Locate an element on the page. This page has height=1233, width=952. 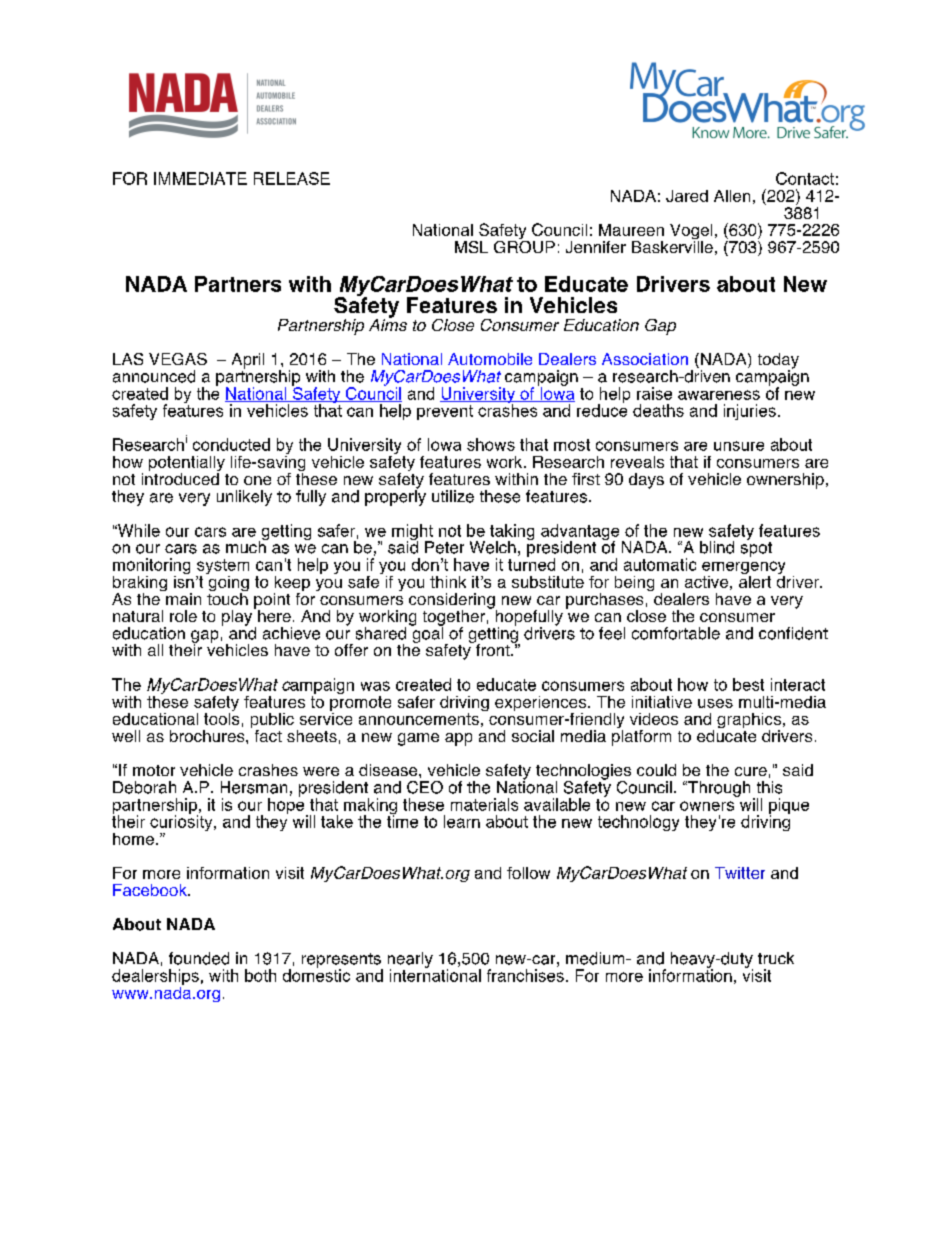
app is located at coordinates (458, 739).
